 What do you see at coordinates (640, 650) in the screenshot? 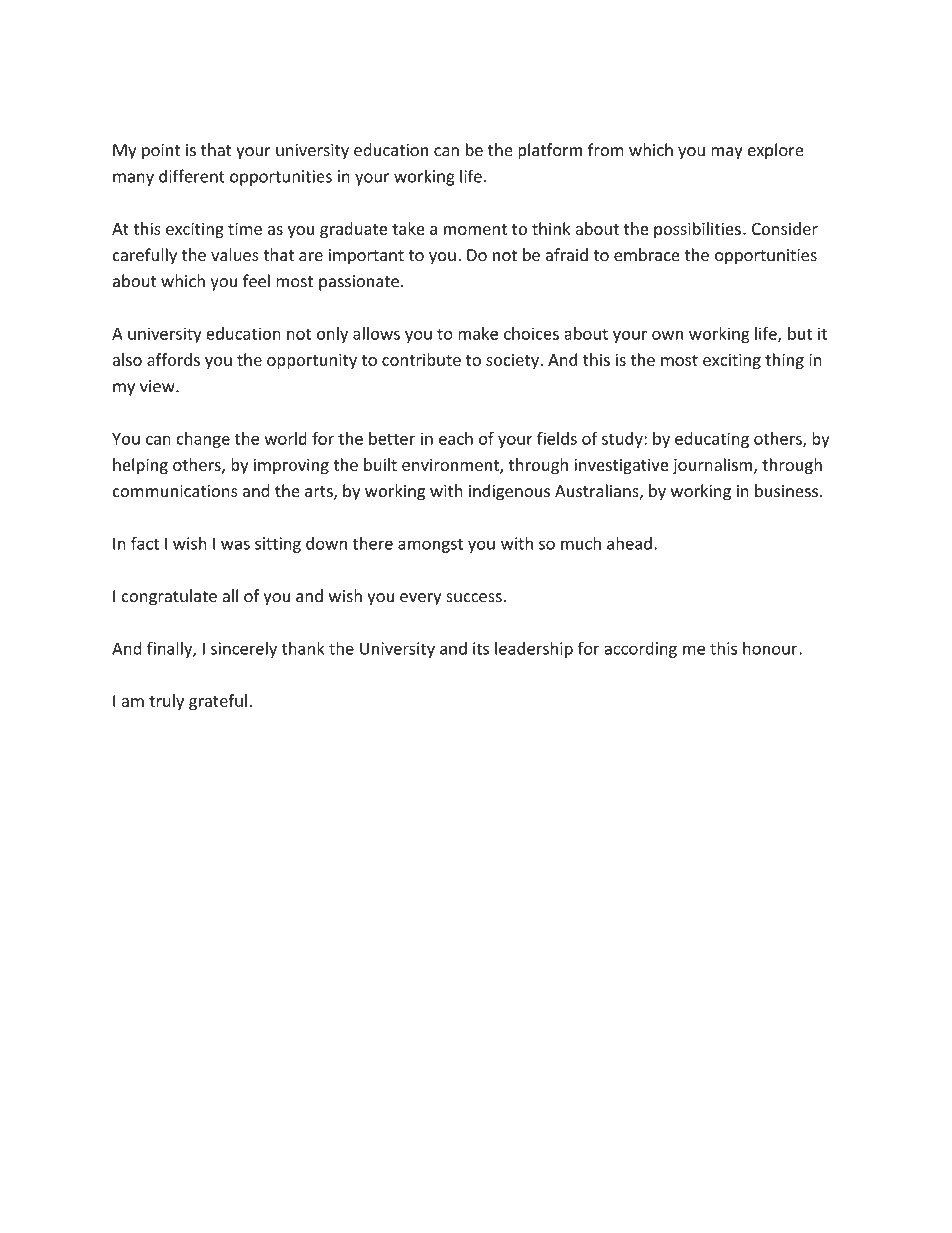
I see `according` at bounding box center [640, 650].
